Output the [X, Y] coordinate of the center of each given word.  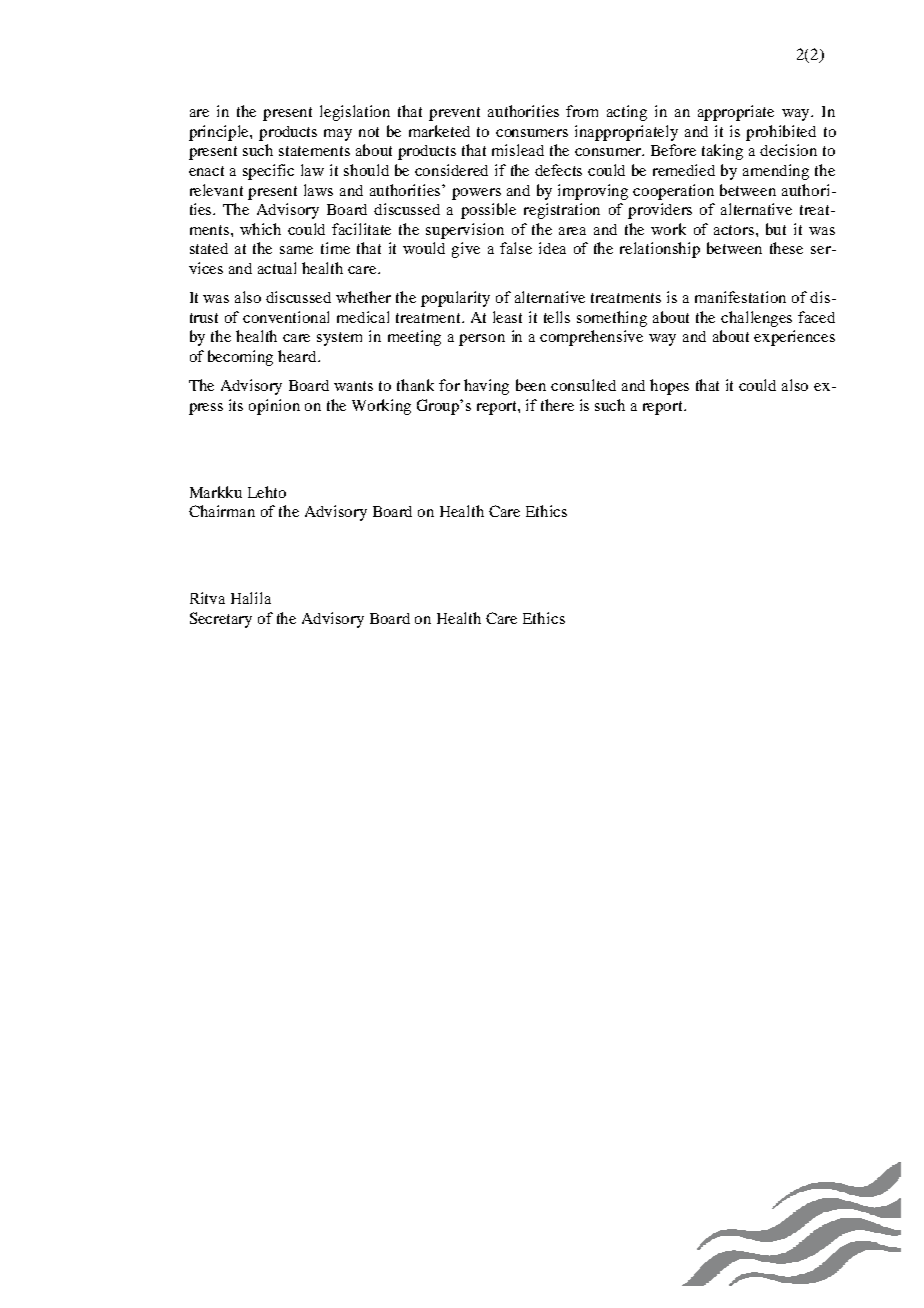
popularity [455, 299]
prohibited [781, 133]
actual [277, 268]
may [338, 135]
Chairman [222, 511]
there [557, 405]
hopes [669, 387]
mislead [518, 150]
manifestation [740, 297]
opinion [274, 407]
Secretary [221, 620]
